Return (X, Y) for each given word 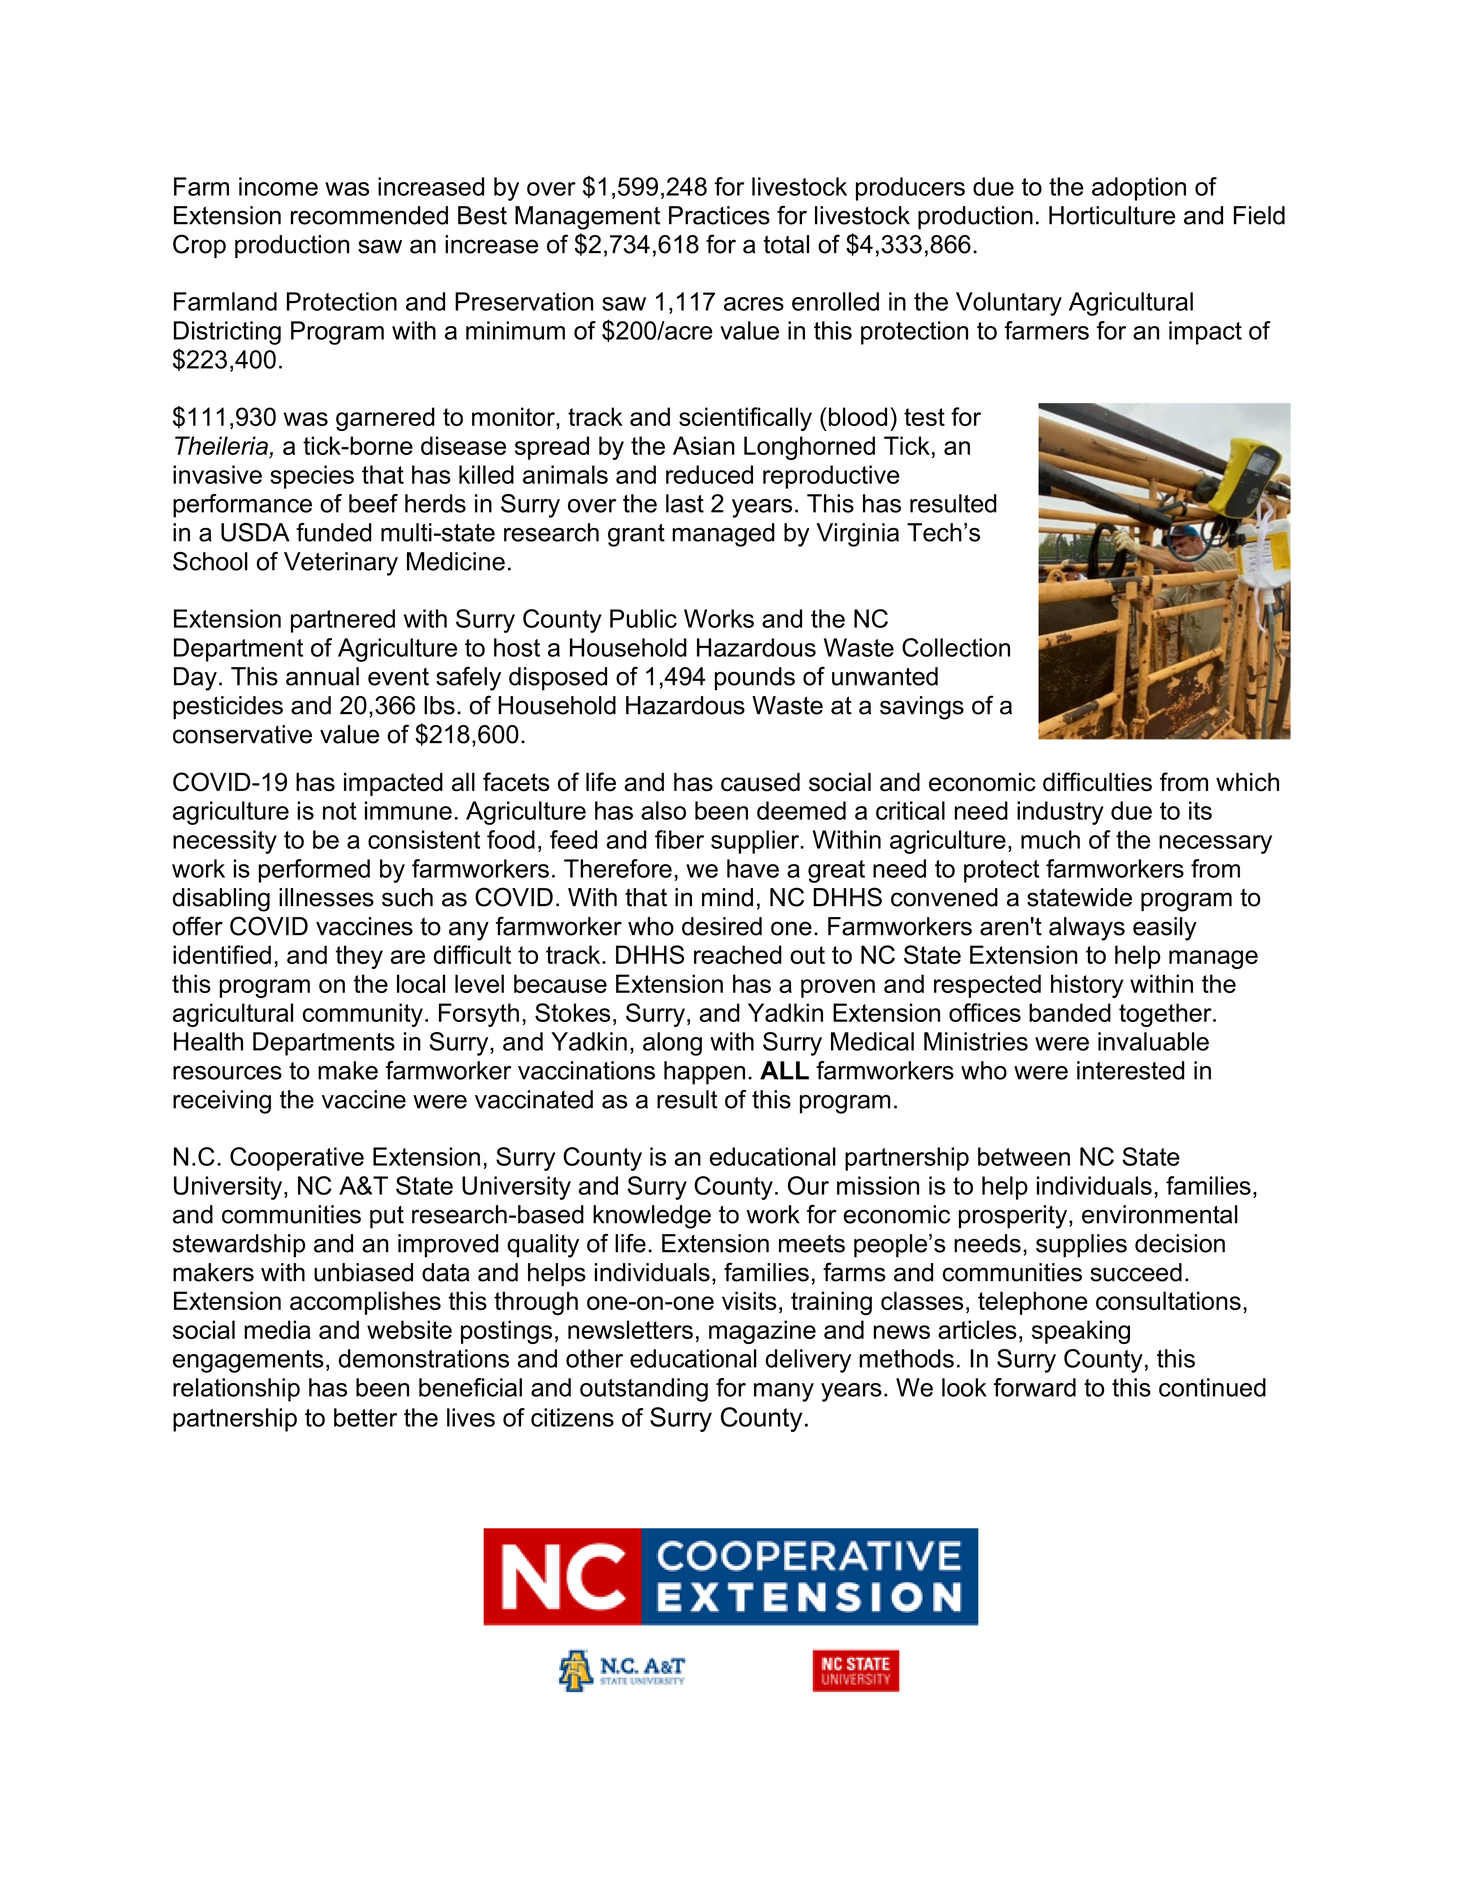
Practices (719, 215)
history (1087, 986)
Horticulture (1112, 215)
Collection (956, 647)
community (363, 1015)
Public (643, 618)
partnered (343, 621)
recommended (369, 215)
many (784, 1392)
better (365, 1417)
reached (738, 954)
